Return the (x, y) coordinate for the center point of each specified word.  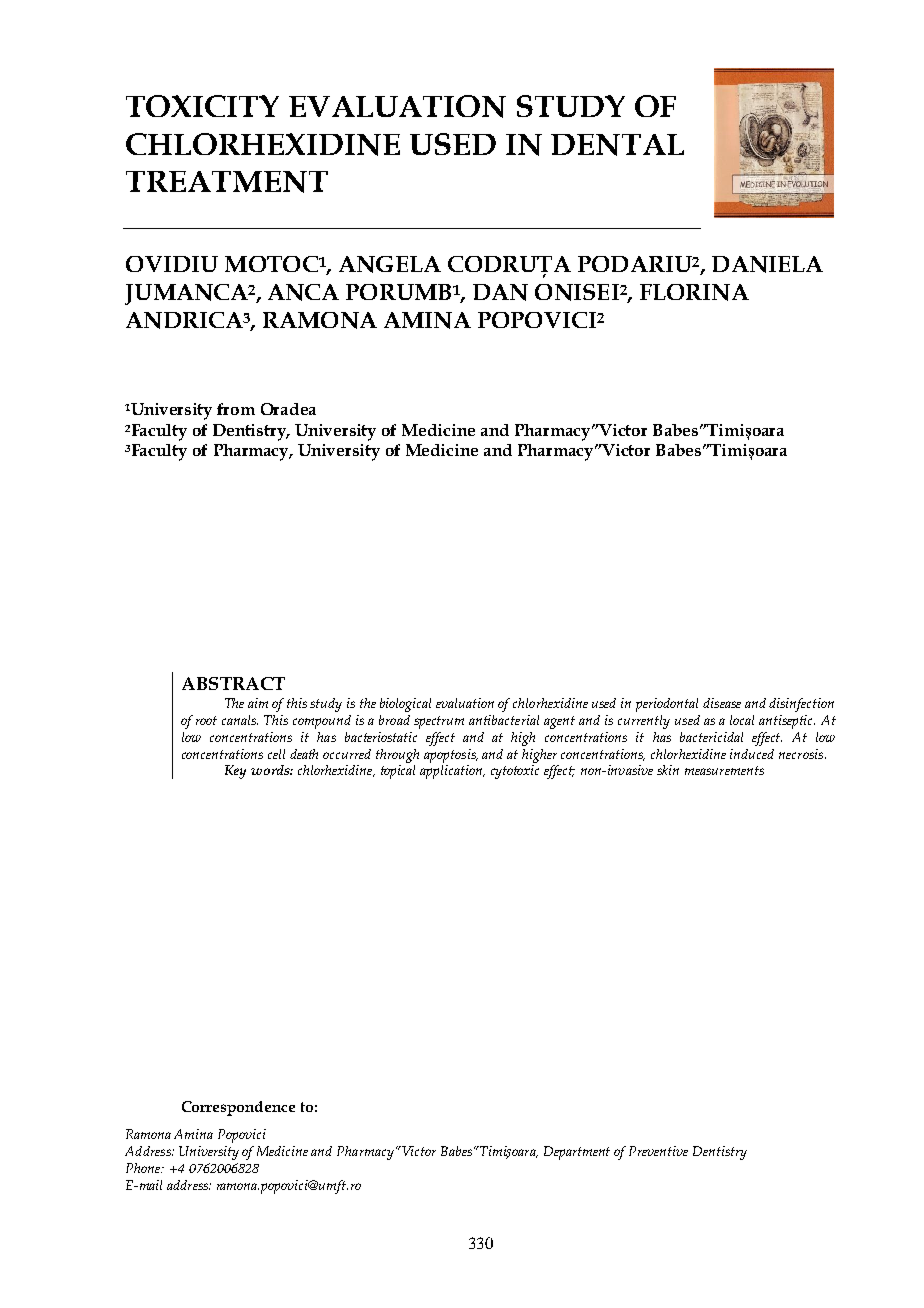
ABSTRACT (233, 683)
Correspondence (238, 1108)
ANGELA (390, 264)
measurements (724, 770)
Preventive (658, 1151)
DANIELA (767, 264)
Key (235, 772)
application (452, 772)
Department (577, 1153)
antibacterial (504, 720)
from (236, 409)
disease (722, 703)
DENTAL (617, 145)
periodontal (667, 705)
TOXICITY (202, 106)
